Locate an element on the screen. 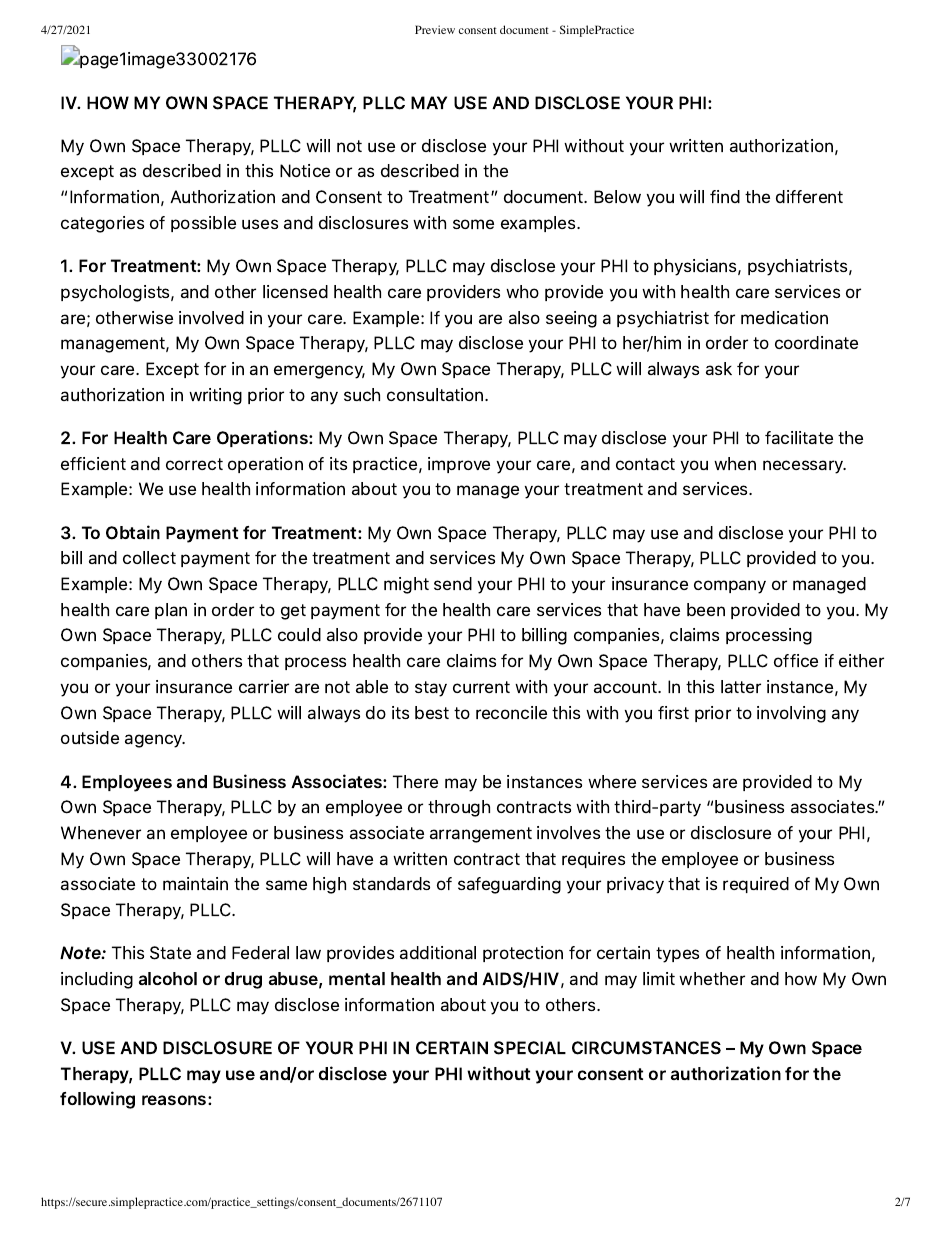 The height and width of the screenshot is (1233, 952). Notice is located at coordinates (305, 170).
